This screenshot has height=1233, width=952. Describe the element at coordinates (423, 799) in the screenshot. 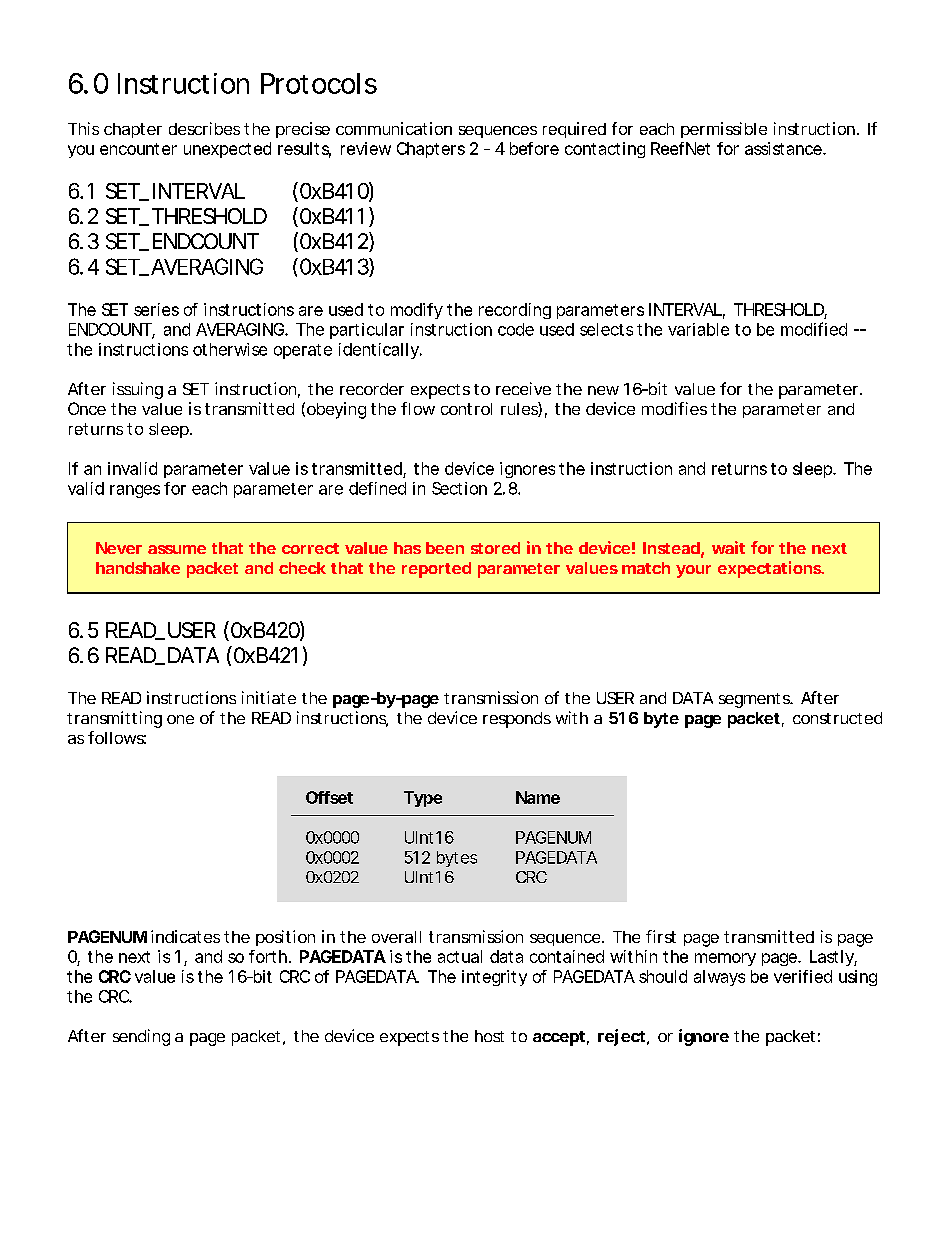

I see `Type` at that location.
